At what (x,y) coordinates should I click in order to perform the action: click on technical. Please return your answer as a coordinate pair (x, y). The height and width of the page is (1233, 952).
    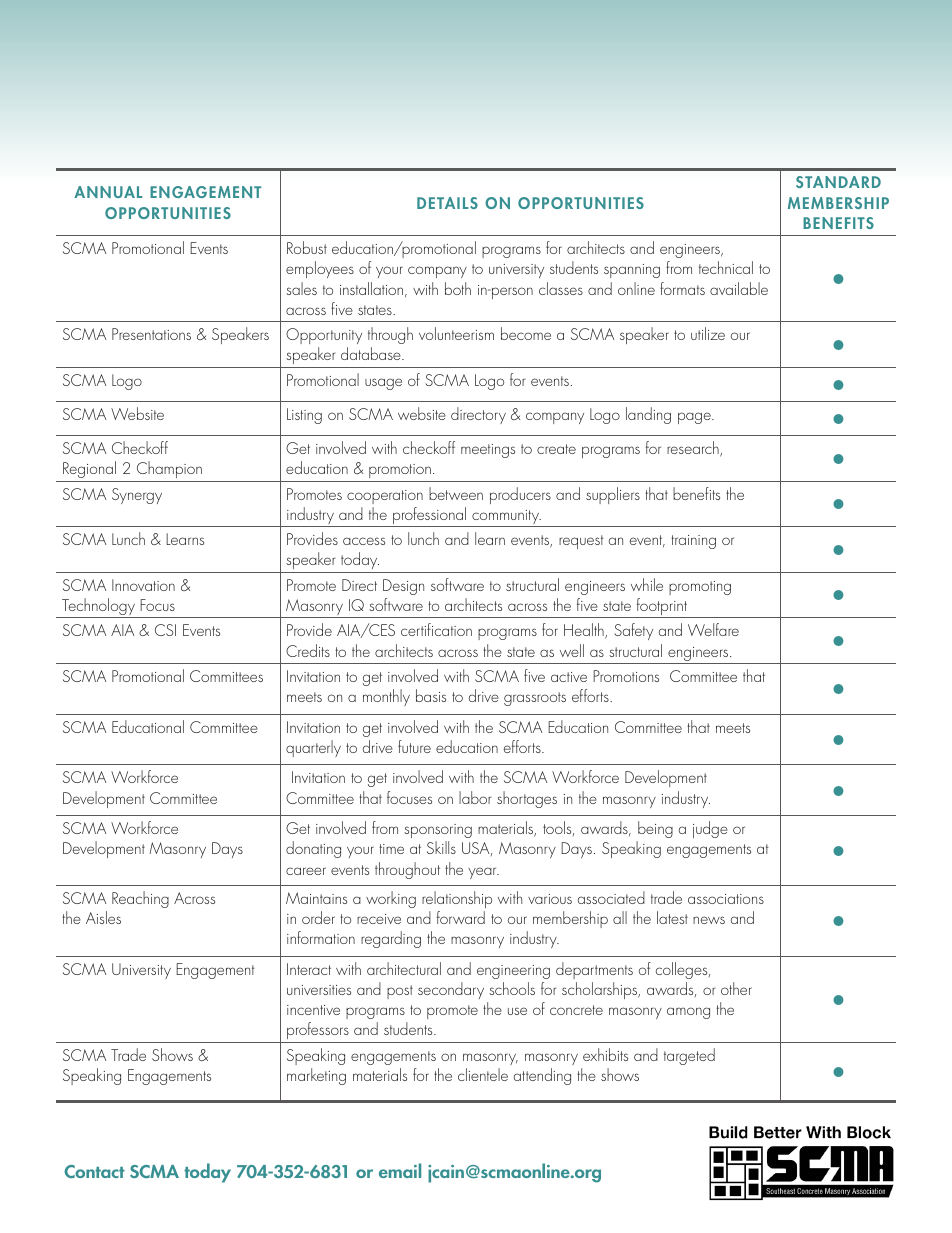
    Looking at the image, I should click on (726, 267).
